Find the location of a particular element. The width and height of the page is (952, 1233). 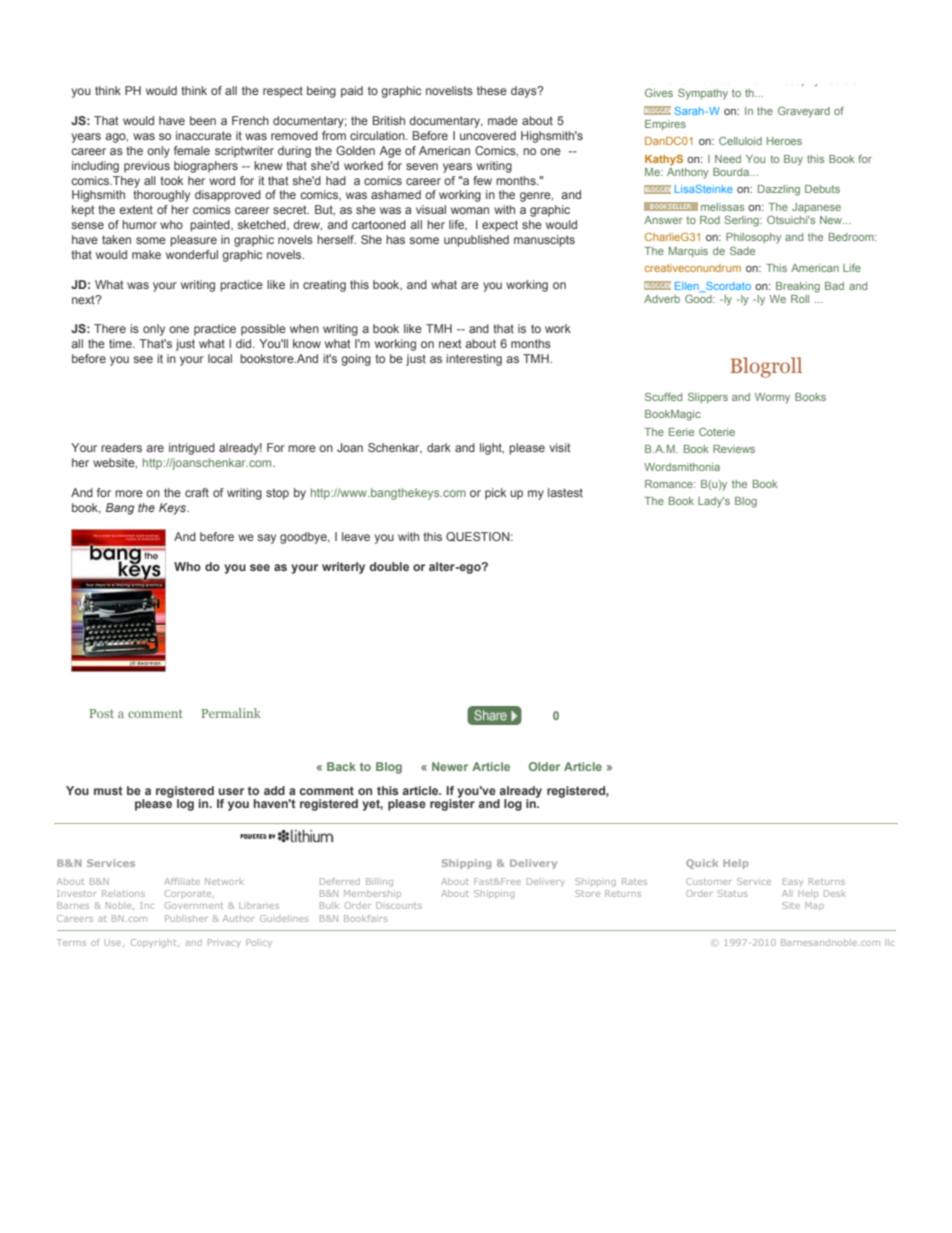

Graveyard is located at coordinates (804, 112).
